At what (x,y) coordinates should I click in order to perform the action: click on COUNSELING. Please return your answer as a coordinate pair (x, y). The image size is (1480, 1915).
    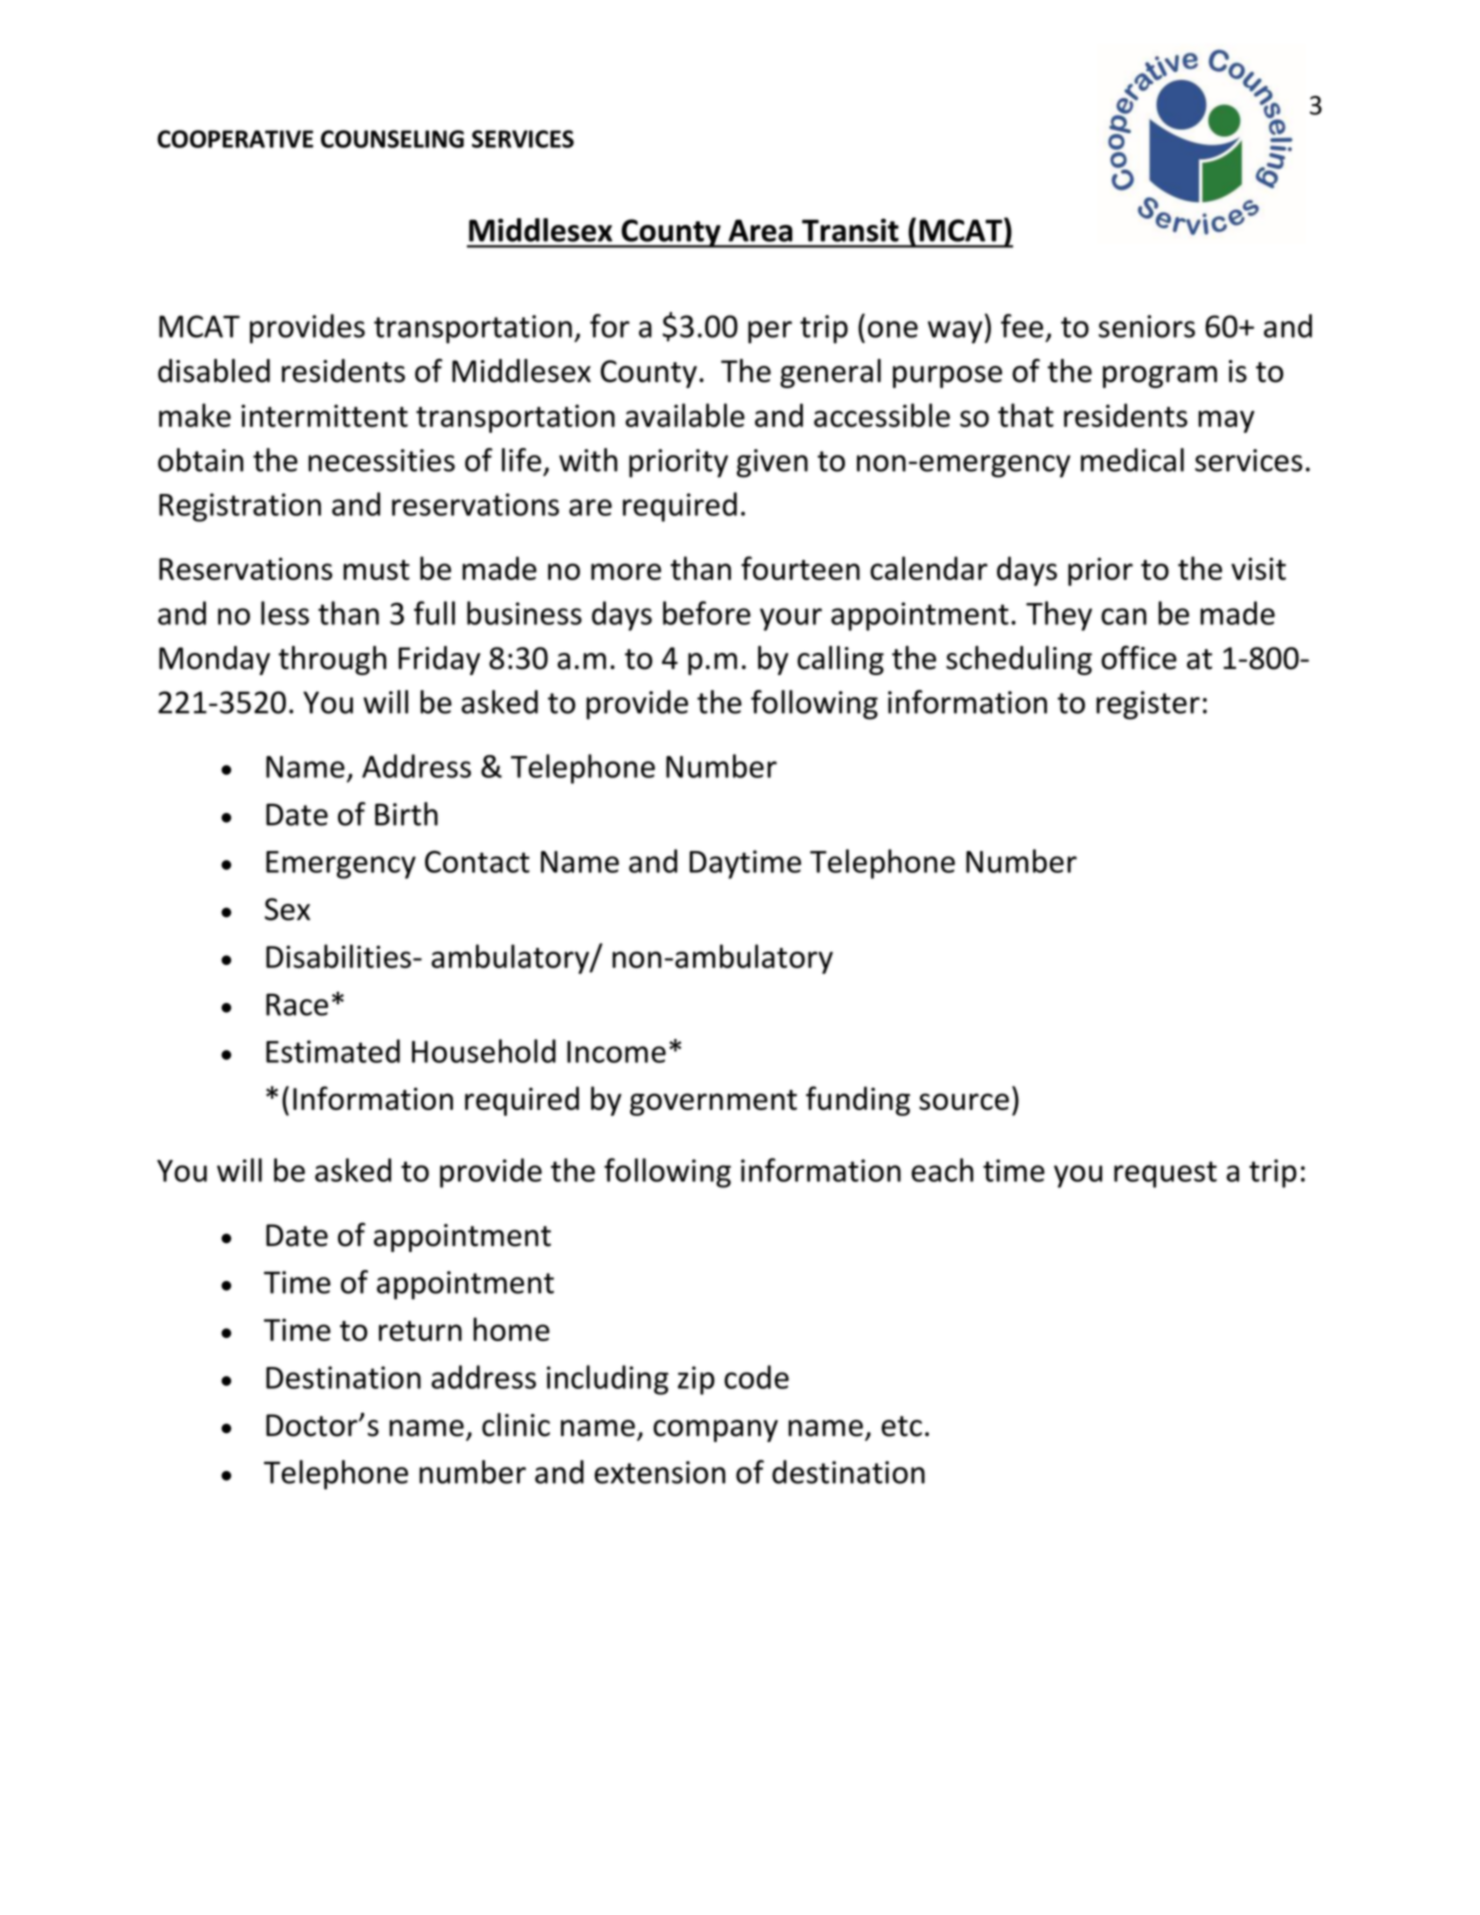
    Looking at the image, I should click on (392, 139).
